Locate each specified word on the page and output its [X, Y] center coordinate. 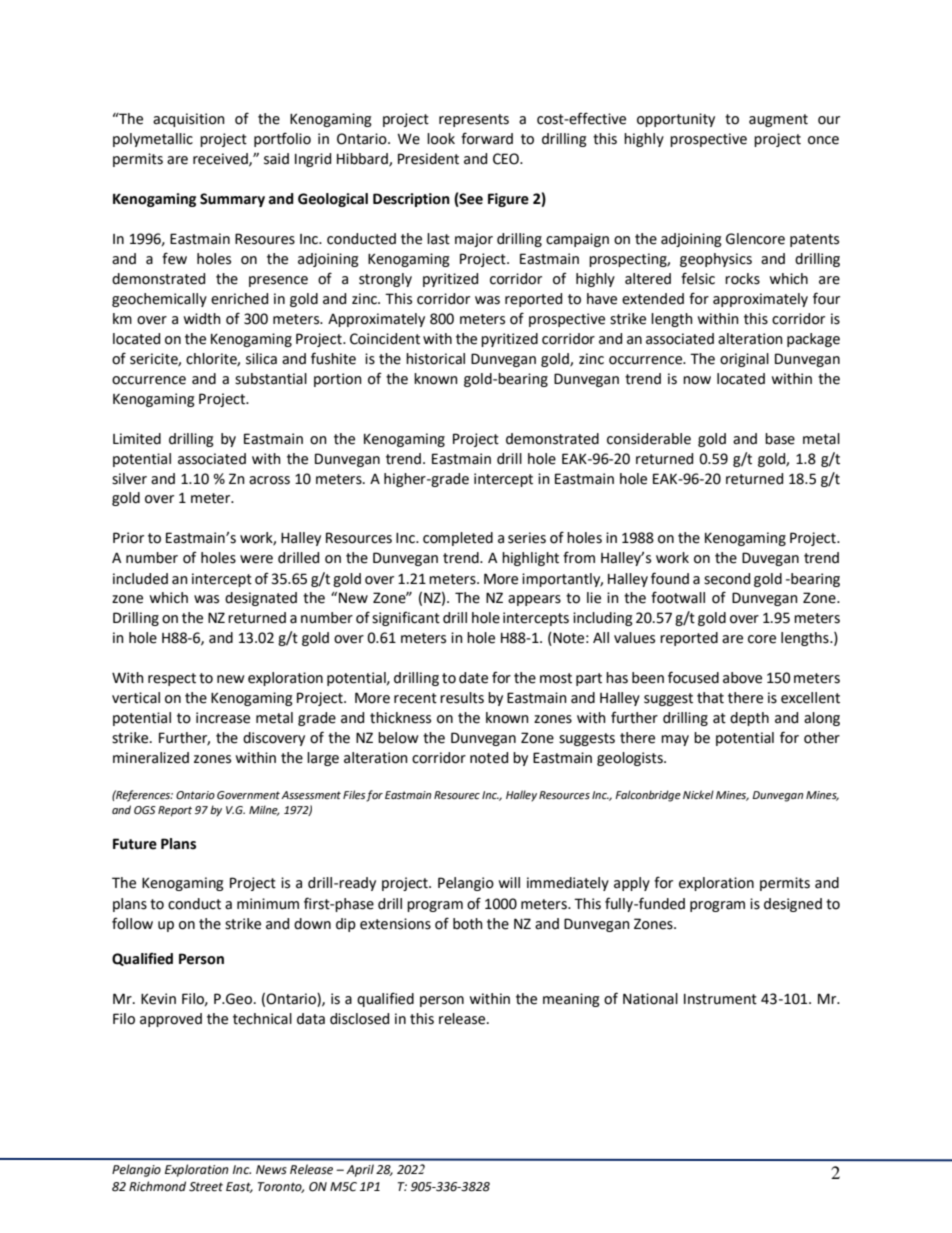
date [473, 678]
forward [487, 138]
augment [778, 120]
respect [172, 679]
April [360, 1170]
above [742, 678]
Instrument [720, 999]
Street [206, 1187]
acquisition [189, 120]
